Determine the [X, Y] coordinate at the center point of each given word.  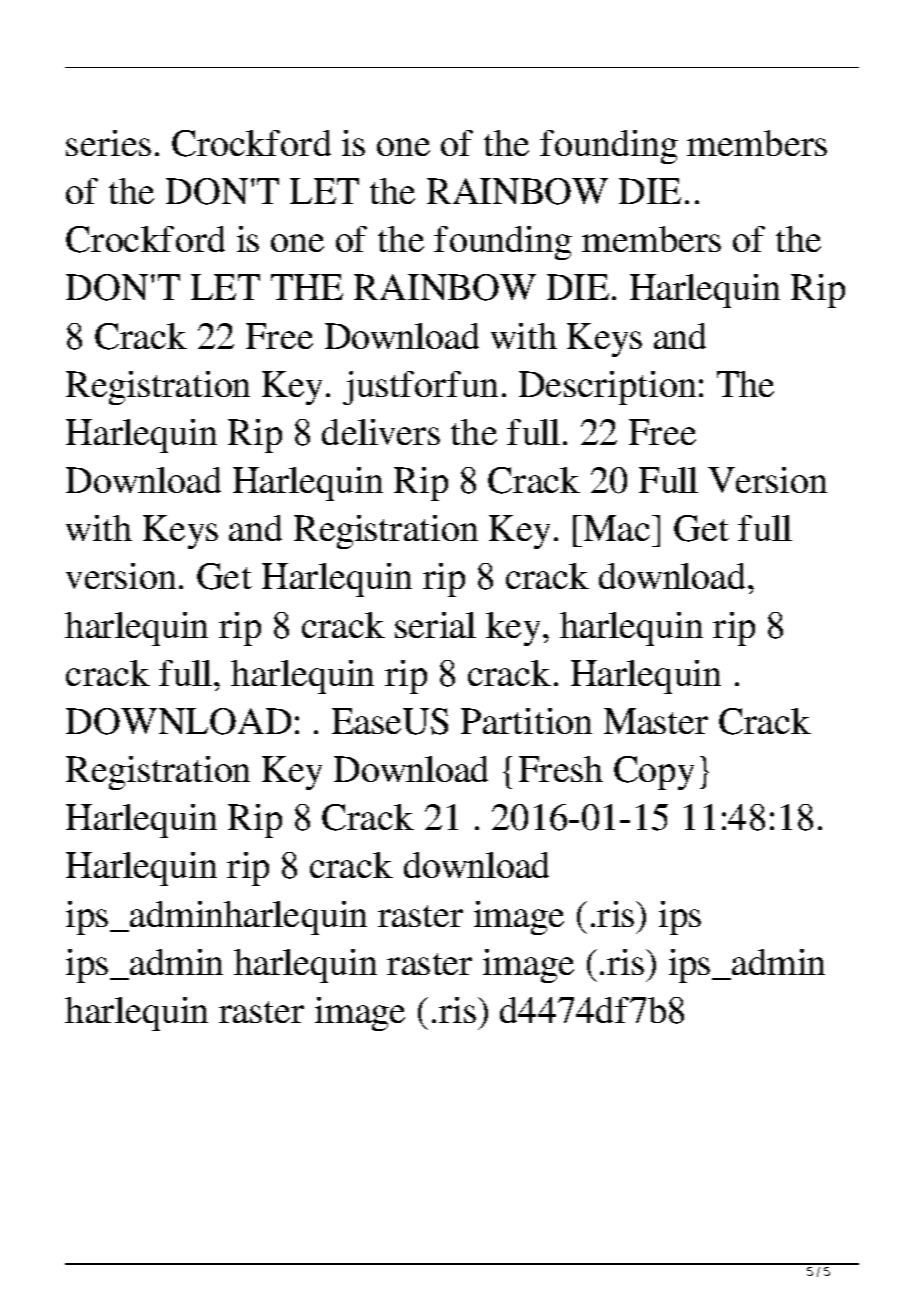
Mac [615, 528]
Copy [654, 773]
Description [607, 388]
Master [656, 721]
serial [435, 625]
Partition [526, 721]
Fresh [561, 769]
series [108, 143]
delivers [381, 432]
